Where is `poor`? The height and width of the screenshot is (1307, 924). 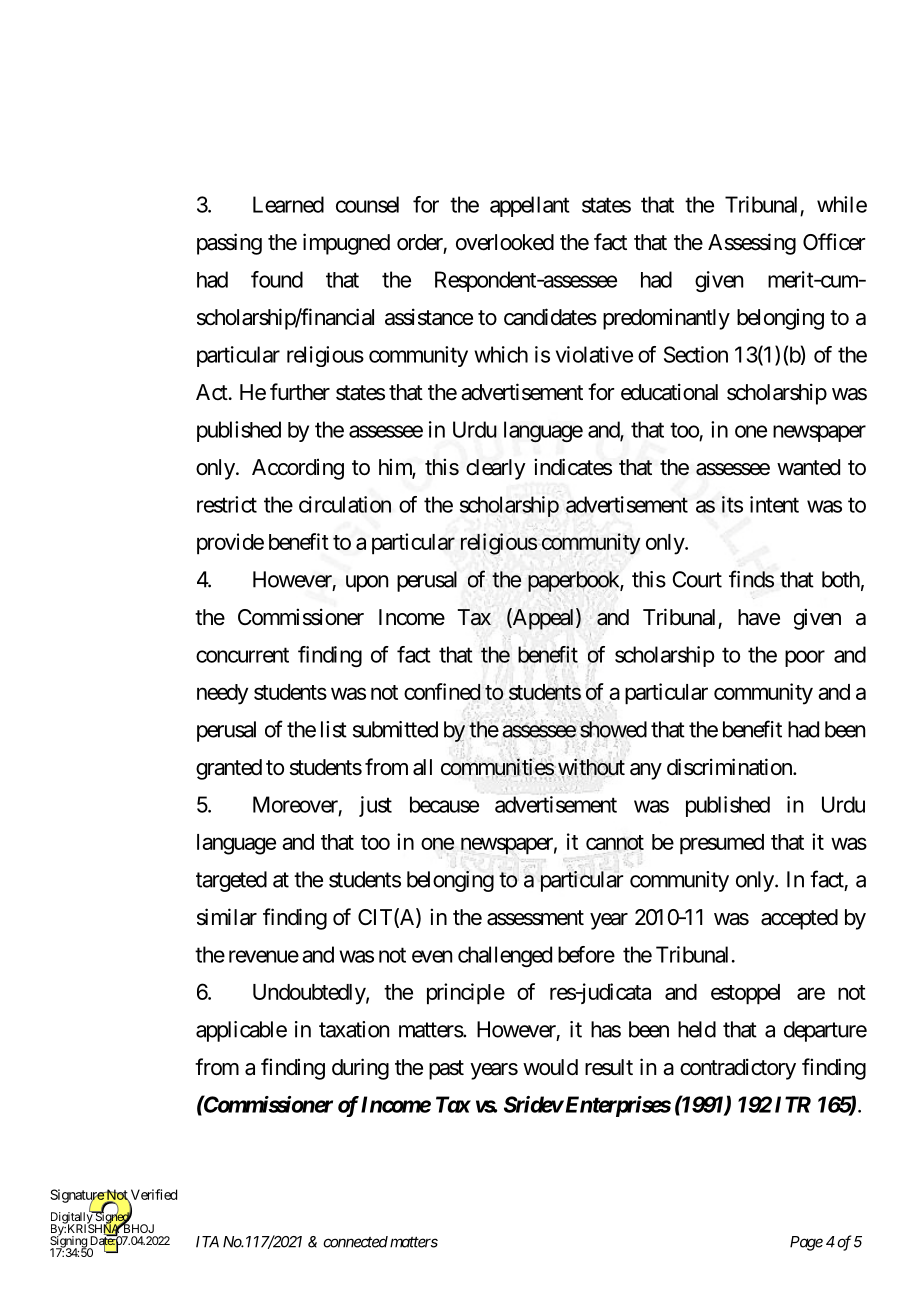
poor is located at coordinates (805, 658).
